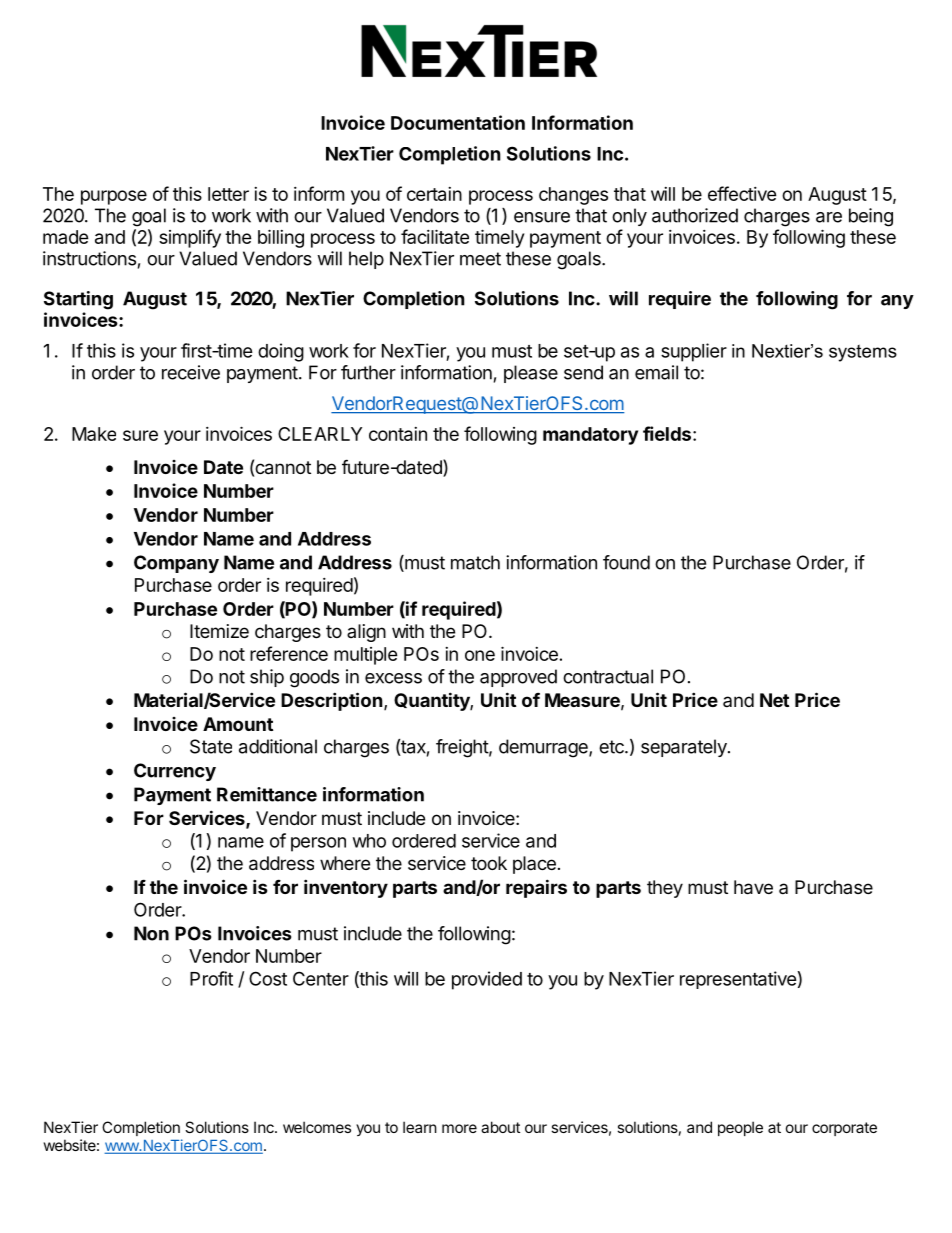 The width and height of the screenshot is (952, 1233). Describe the element at coordinates (94, 434) in the screenshot. I see `Make` at that location.
